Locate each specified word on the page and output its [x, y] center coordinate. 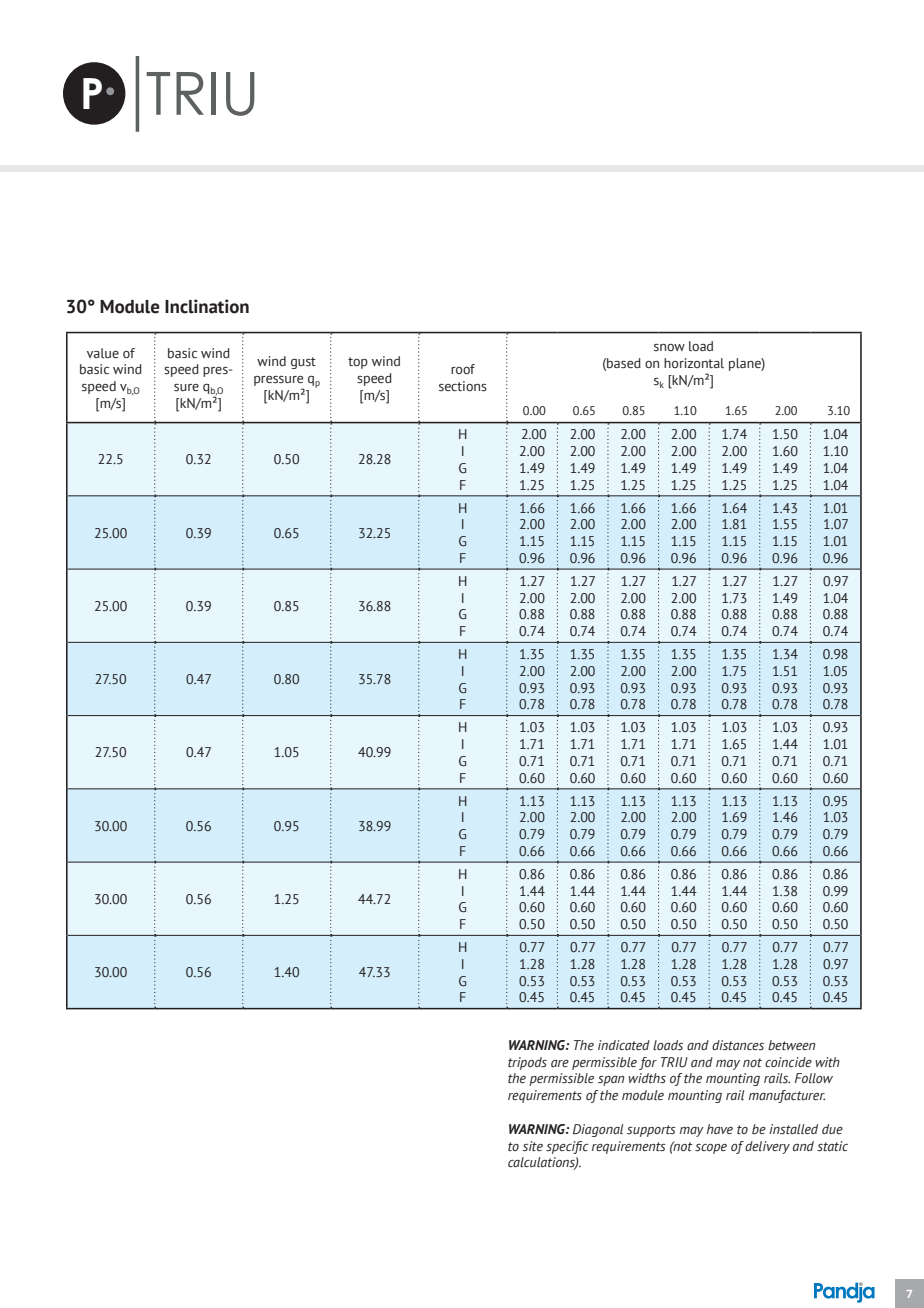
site [532, 1146]
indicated [624, 1045]
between [792, 1045]
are [560, 1063]
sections [463, 386]
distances [738, 1045]
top [358, 363]
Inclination [207, 306]
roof [463, 369]
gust [303, 363]
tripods [527, 1063]
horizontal [694, 363]
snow [669, 347]
